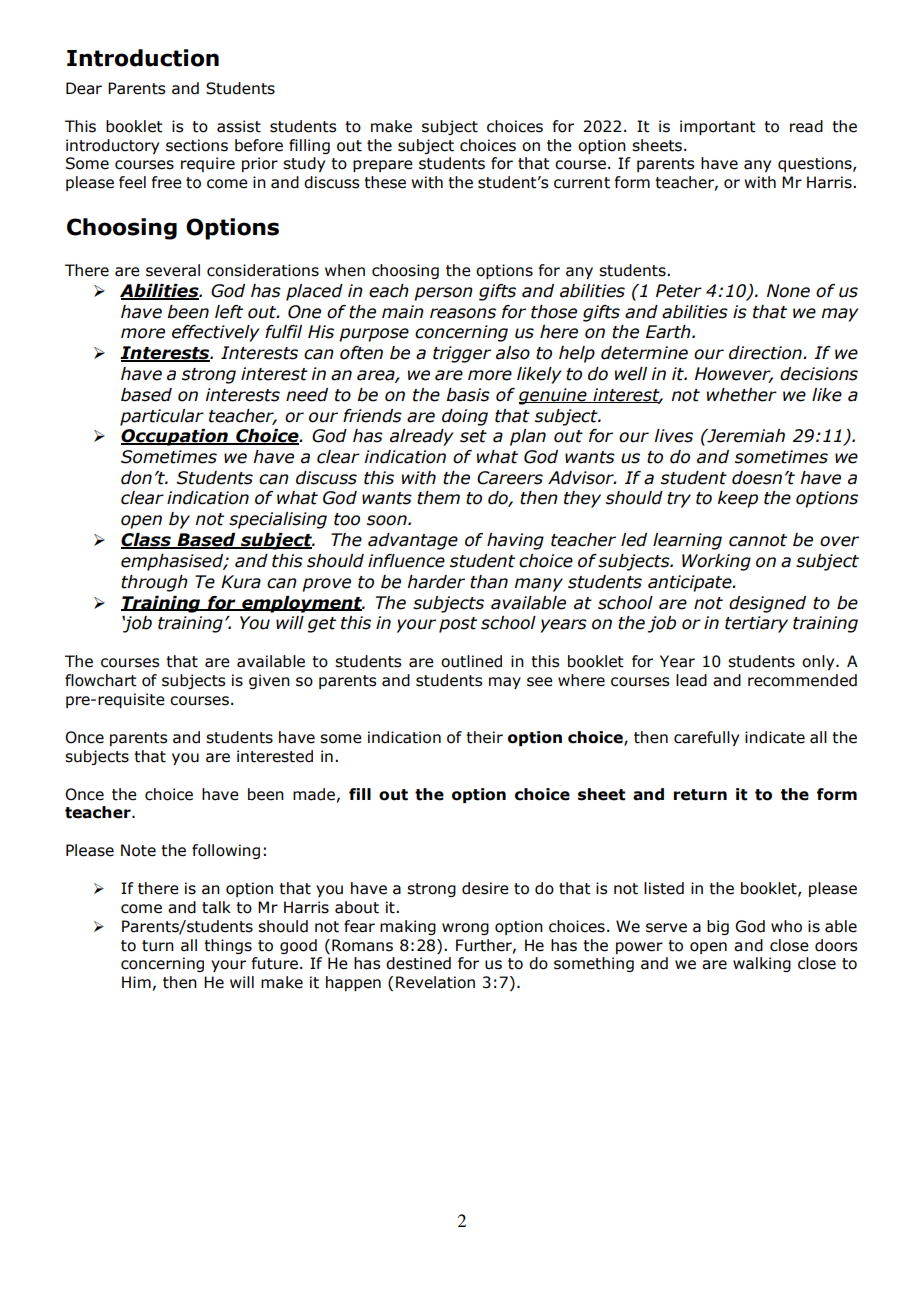  Describe the element at coordinates (742, 395) in the image. I see `whether` at that location.
